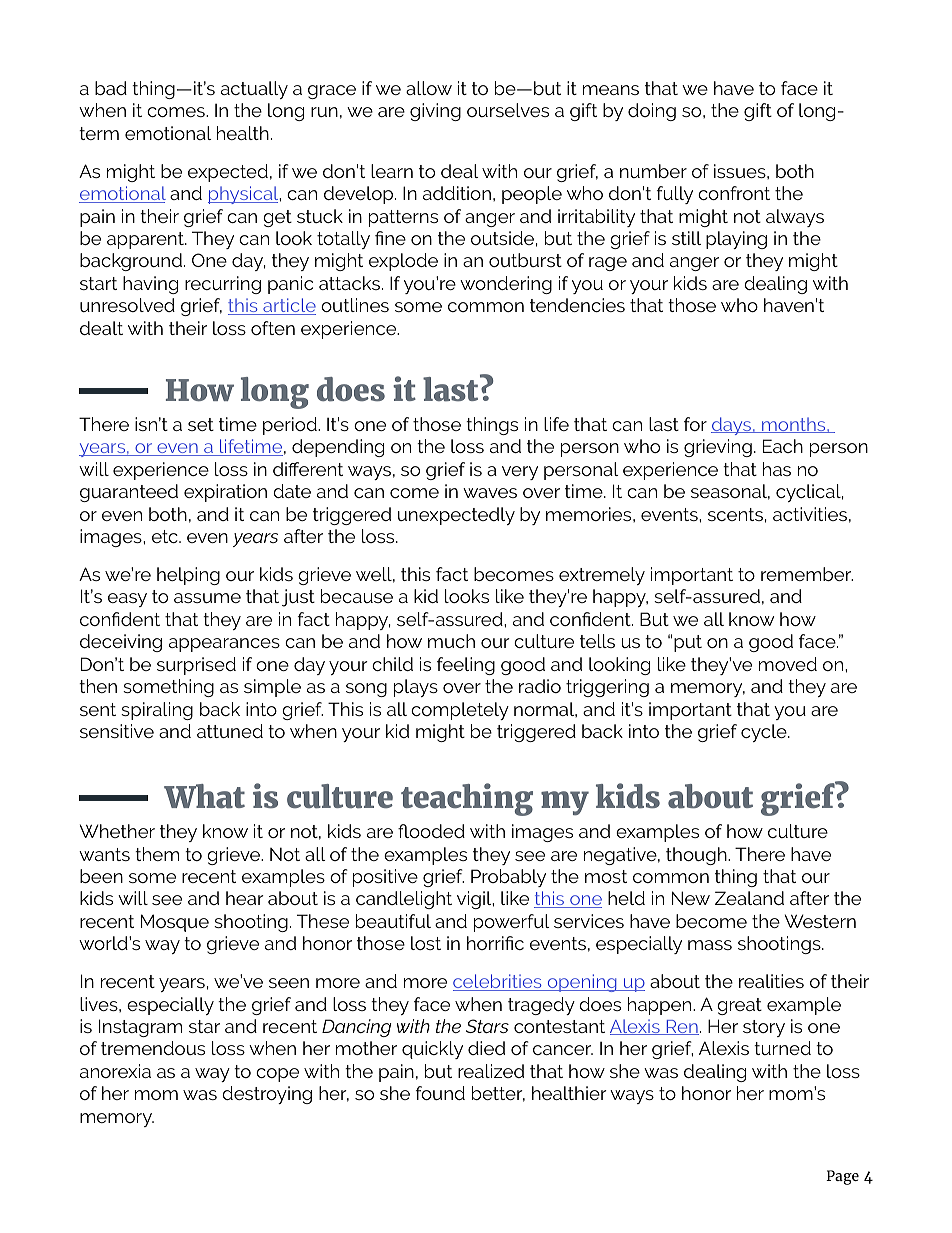  I want to click on actually, so click(254, 90).
